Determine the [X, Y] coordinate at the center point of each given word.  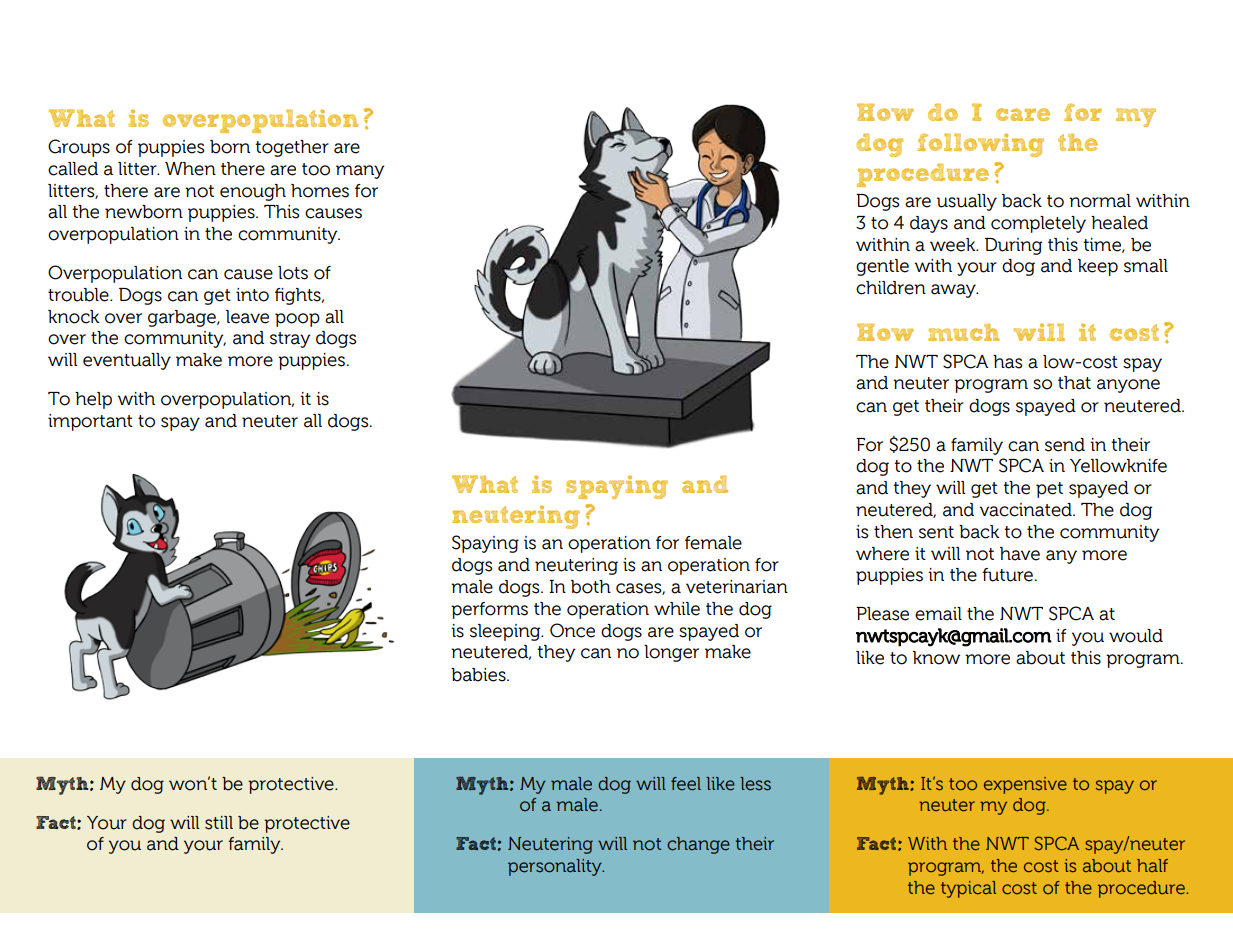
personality [556, 867]
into [252, 295]
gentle [882, 267]
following [980, 145]
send [1065, 445]
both [591, 587]
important [90, 422]
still [219, 823]
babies [479, 675]
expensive [1025, 785]
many [360, 172]
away [954, 291]
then [893, 532]
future [1007, 575]
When [190, 169]
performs [489, 610]
